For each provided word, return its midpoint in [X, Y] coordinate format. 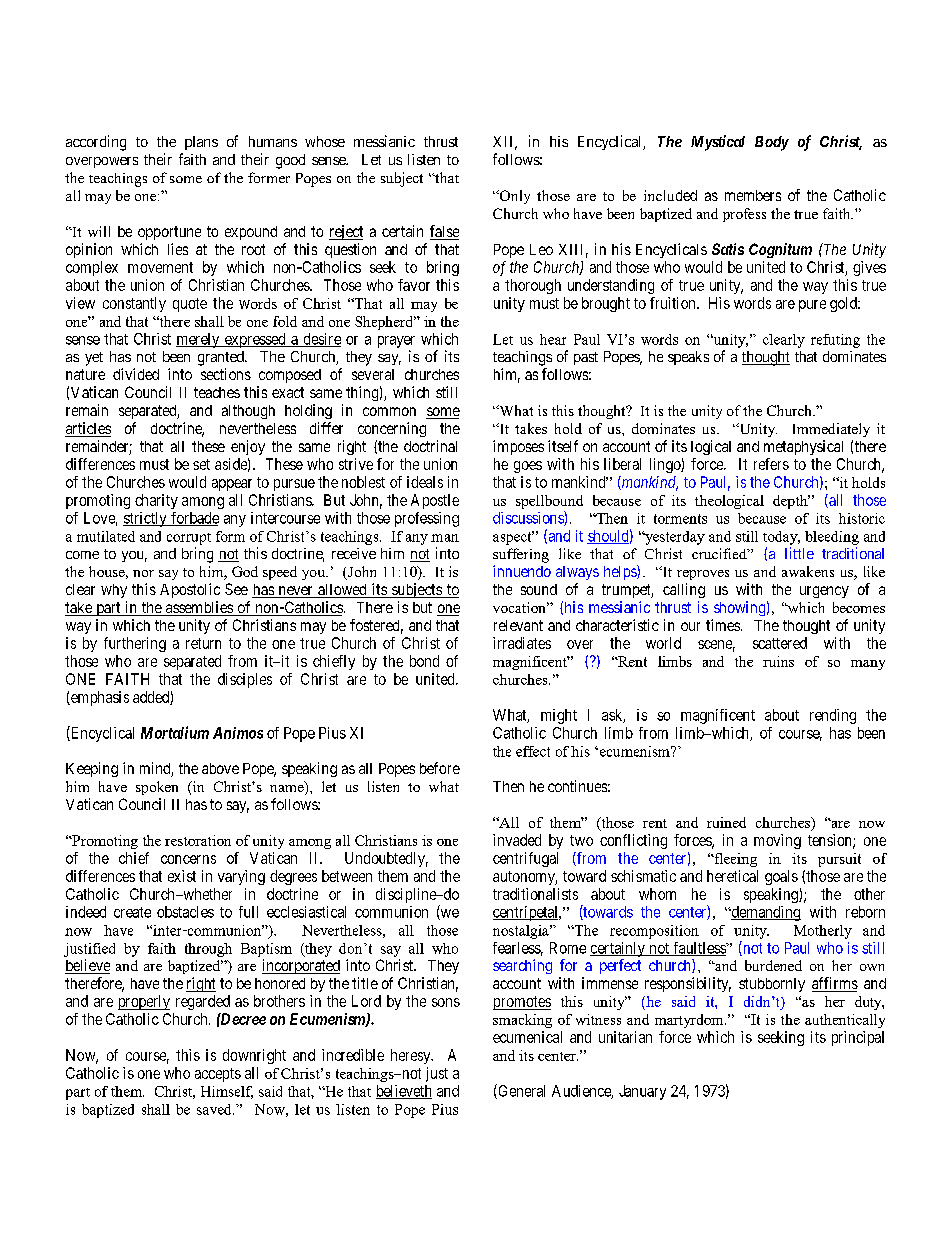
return [203, 643]
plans [201, 143]
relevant [518, 625]
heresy [412, 1056]
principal [858, 1038]
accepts [218, 1075]
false [444, 232]
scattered [780, 643]
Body [772, 143]
